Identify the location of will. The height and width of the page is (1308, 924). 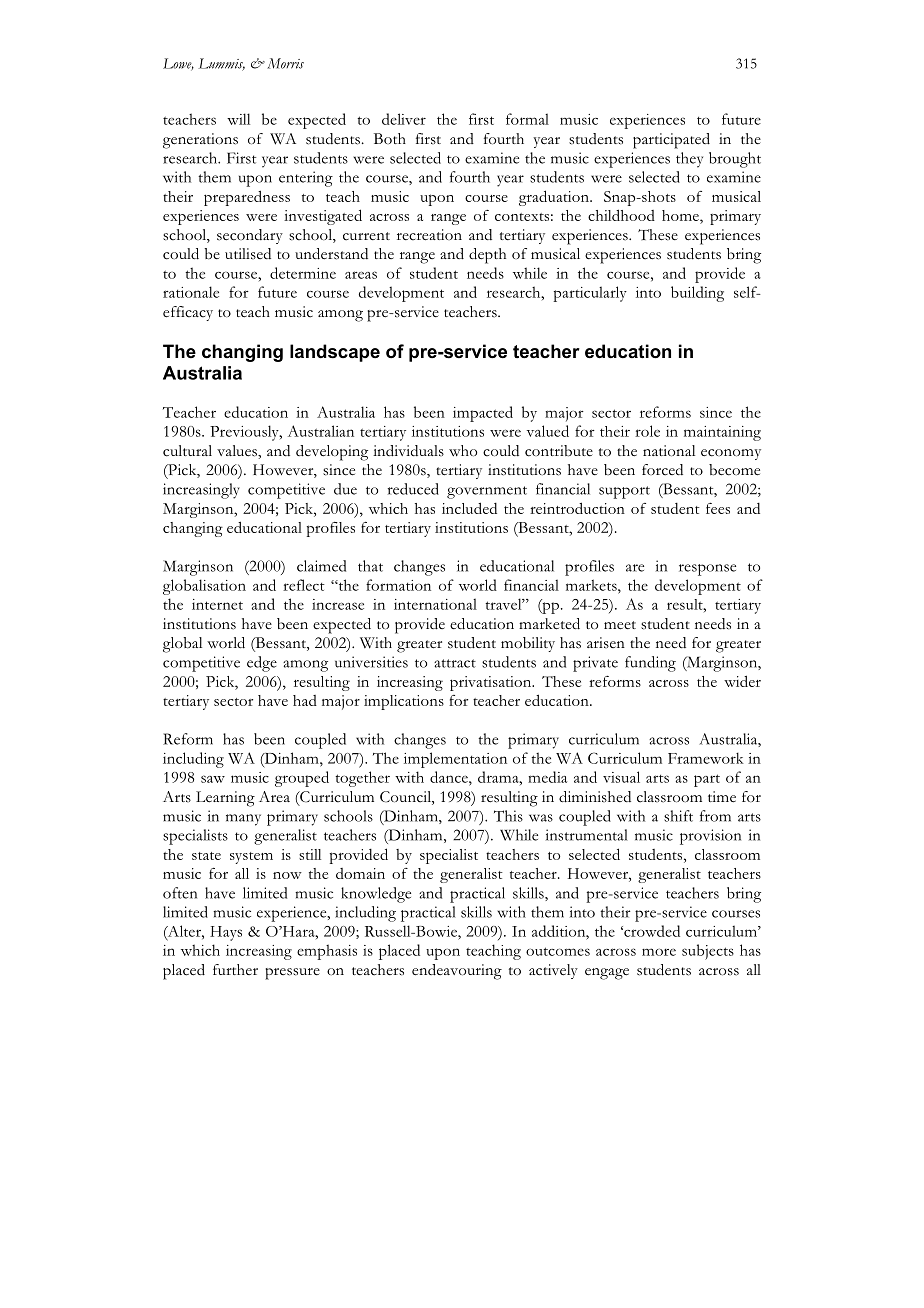
(238, 119).
